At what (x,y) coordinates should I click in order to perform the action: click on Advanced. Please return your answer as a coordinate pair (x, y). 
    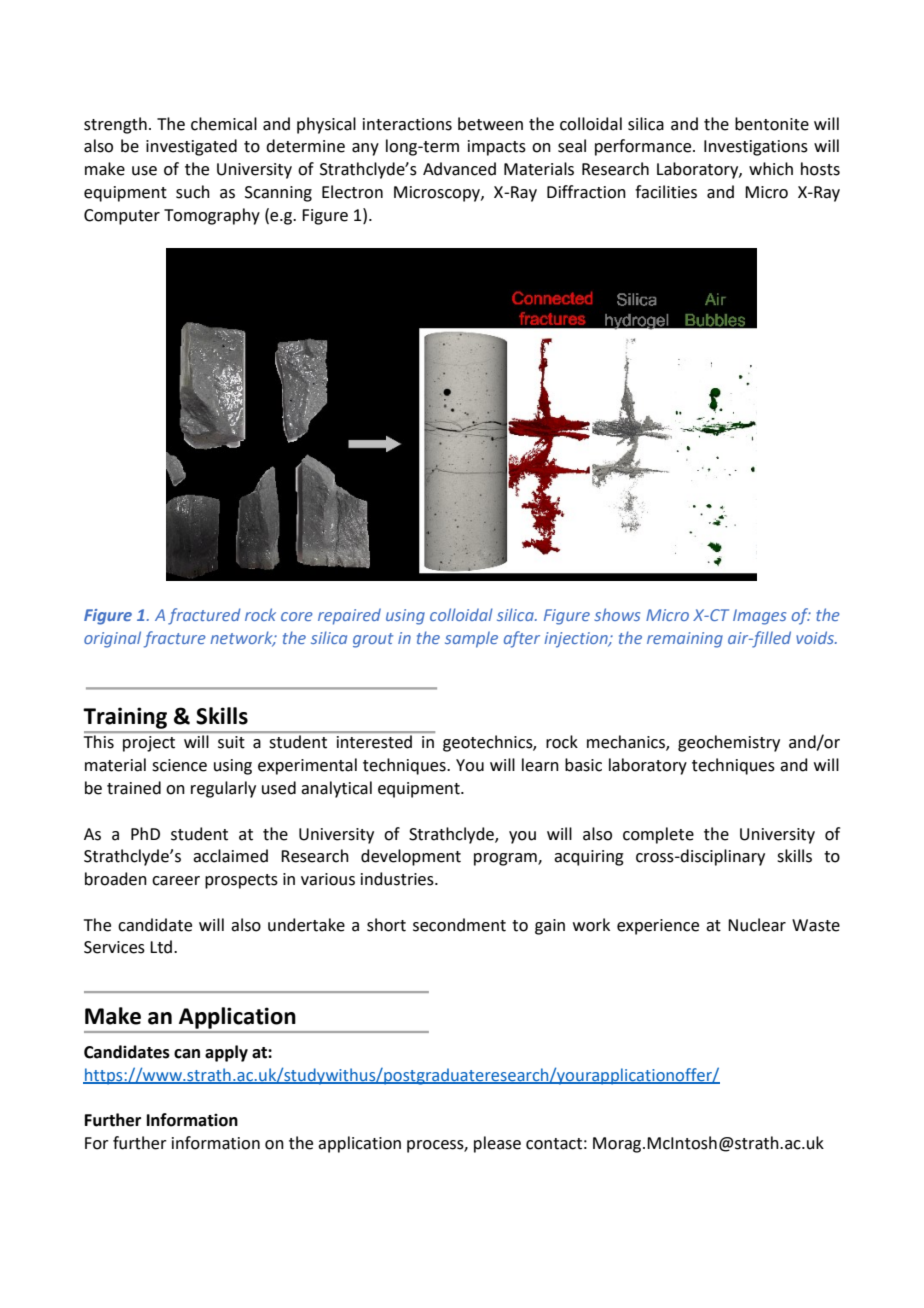
    Looking at the image, I should click on (459, 169).
